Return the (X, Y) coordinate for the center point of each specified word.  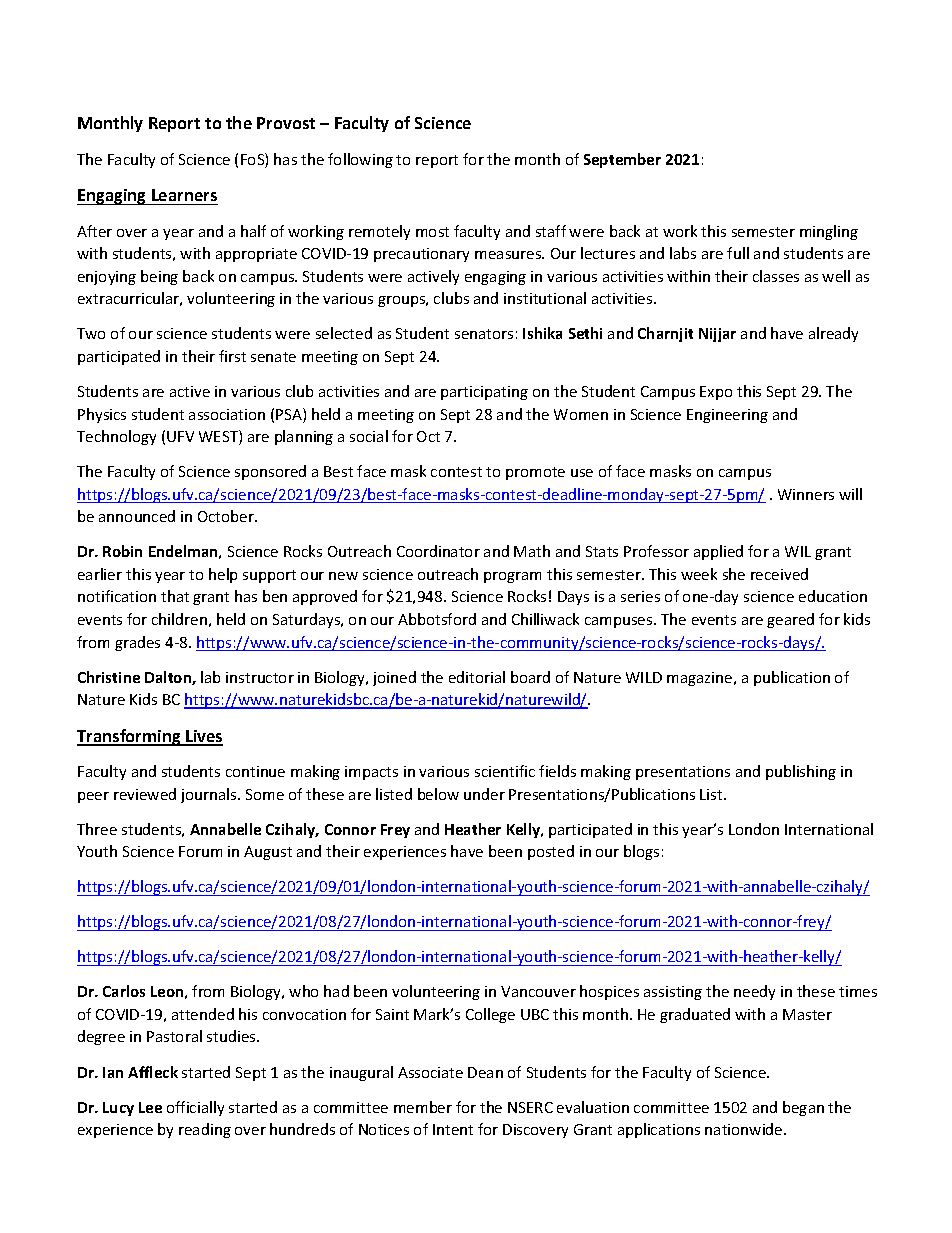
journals (210, 795)
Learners (184, 195)
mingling (829, 232)
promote (535, 473)
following (360, 160)
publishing (801, 772)
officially (195, 1108)
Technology (116, 437)
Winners (806, 494)
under (484, 794)
